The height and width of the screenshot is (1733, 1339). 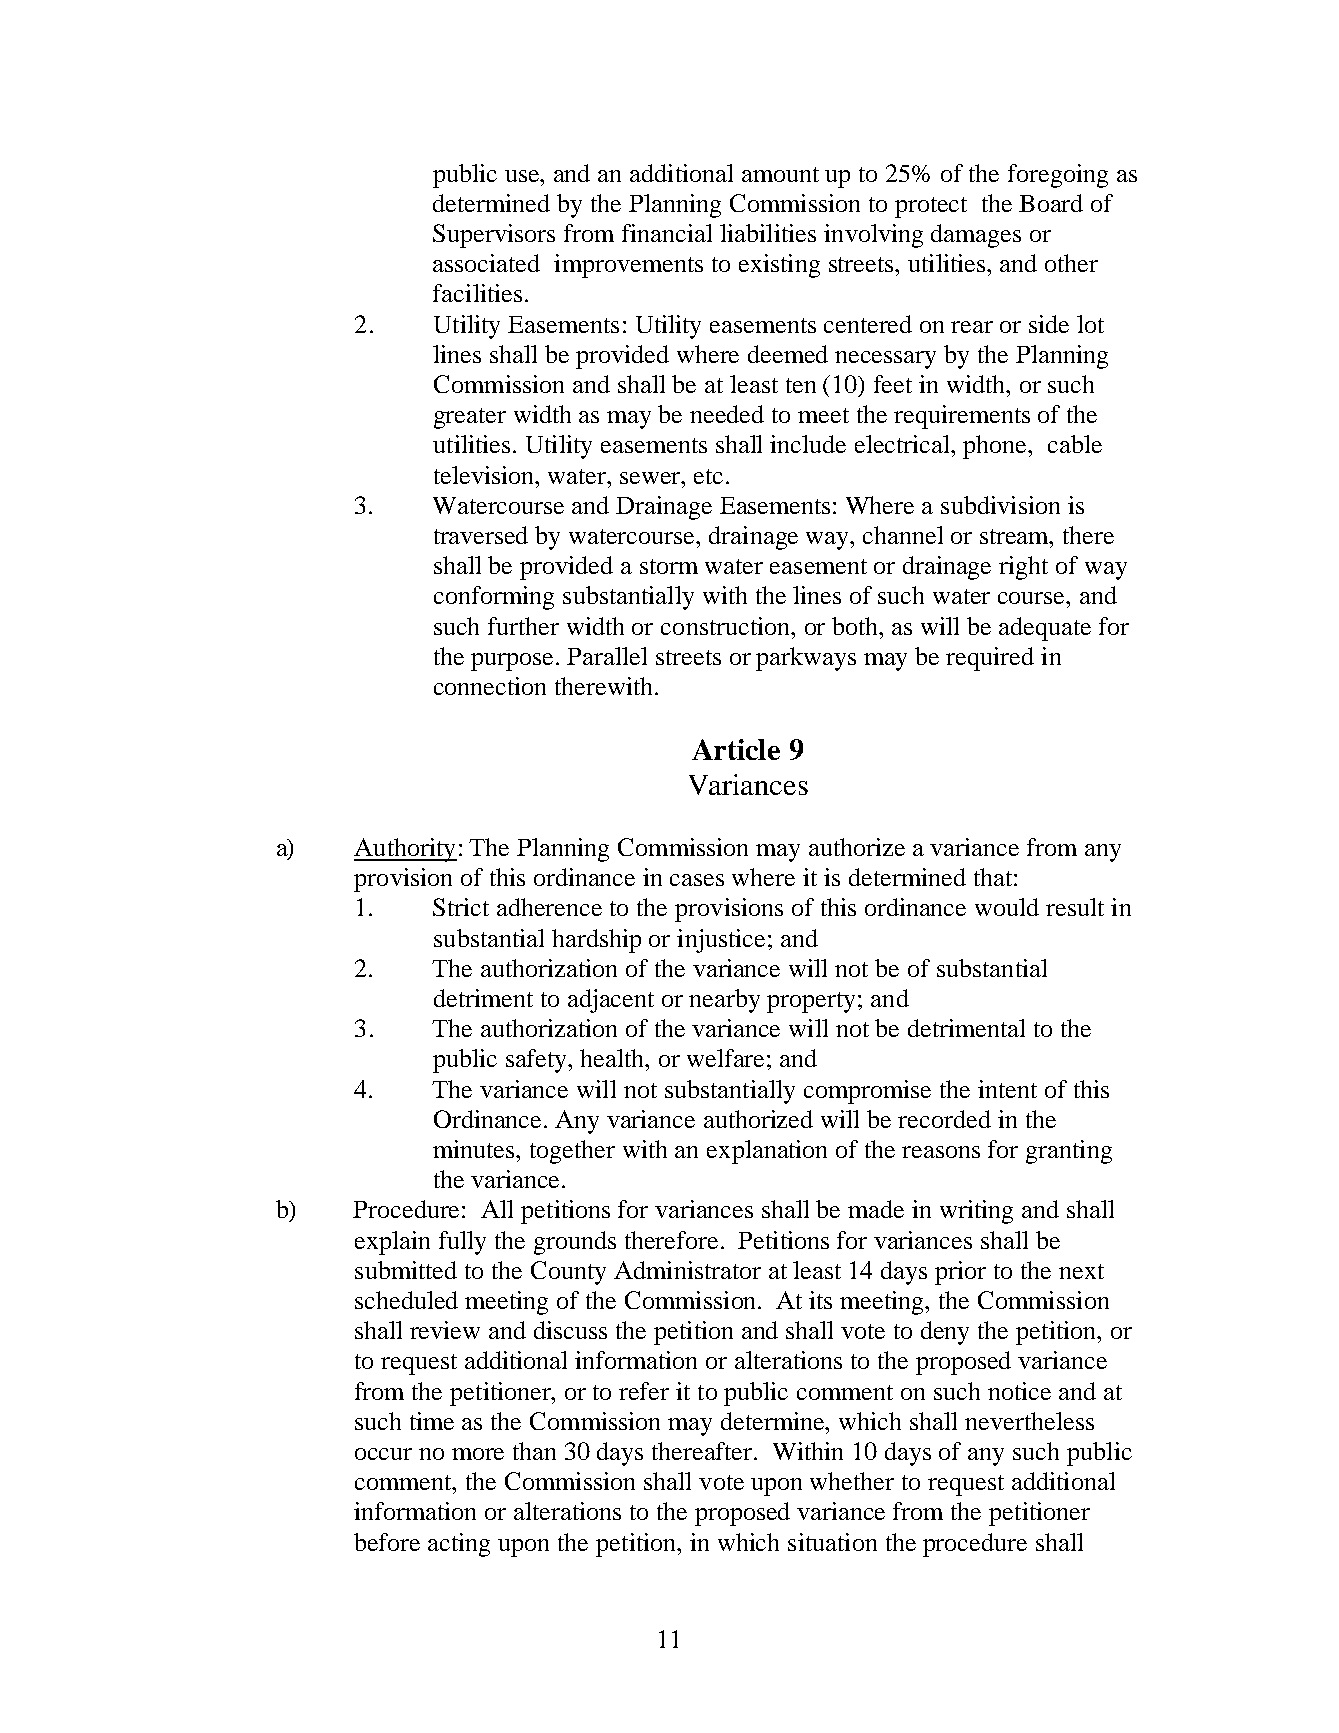 I want to click on connection, so click(x=490, y=686).
